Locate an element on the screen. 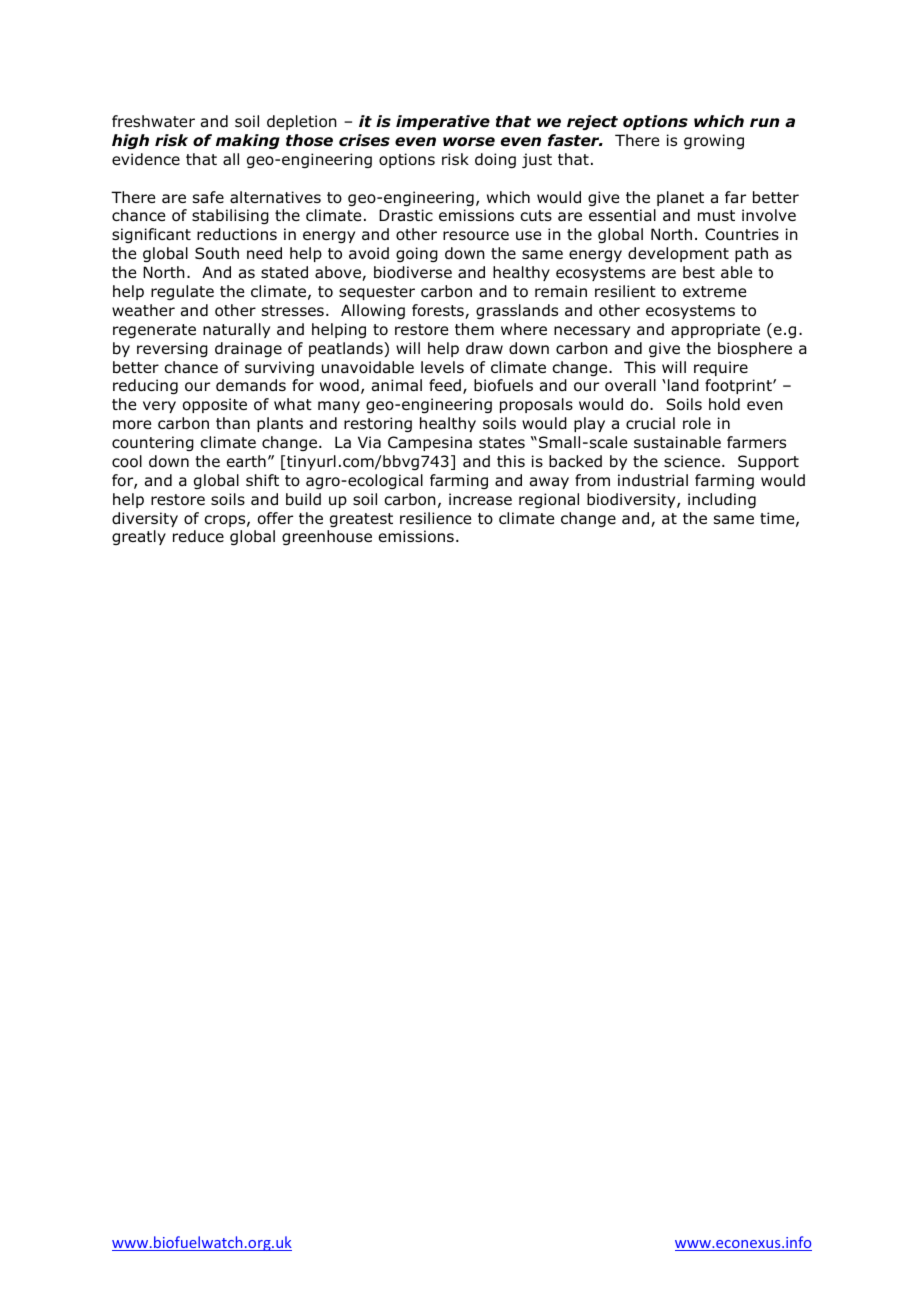 This screenshot has width=924, height=1308. making is located at coordinates (248, 141).
